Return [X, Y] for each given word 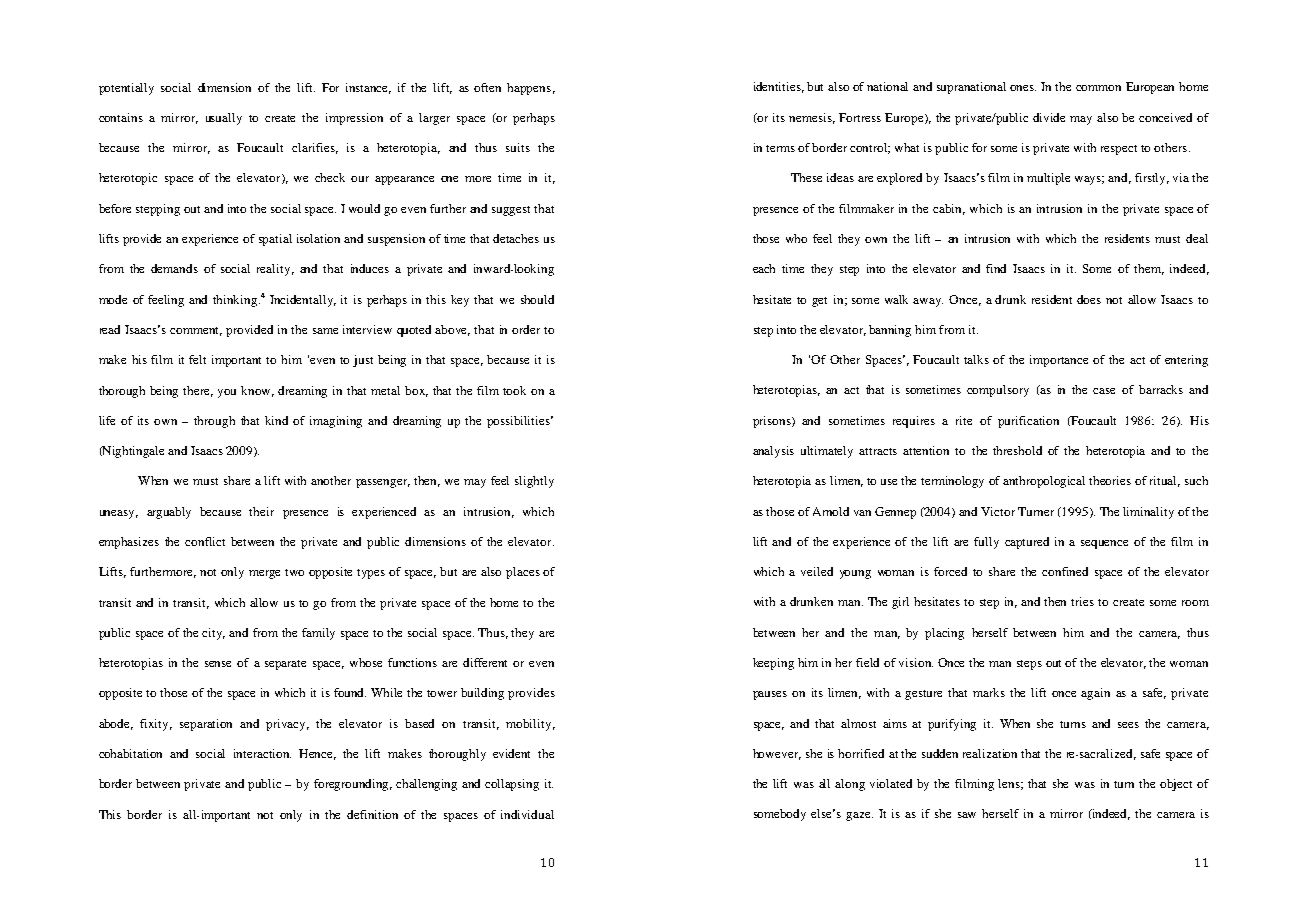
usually [224, 119]
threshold [1017, 450]
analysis [773, 452]
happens [529, 89]
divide [1049, 117]
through [214, 422]
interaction [262, 753]
